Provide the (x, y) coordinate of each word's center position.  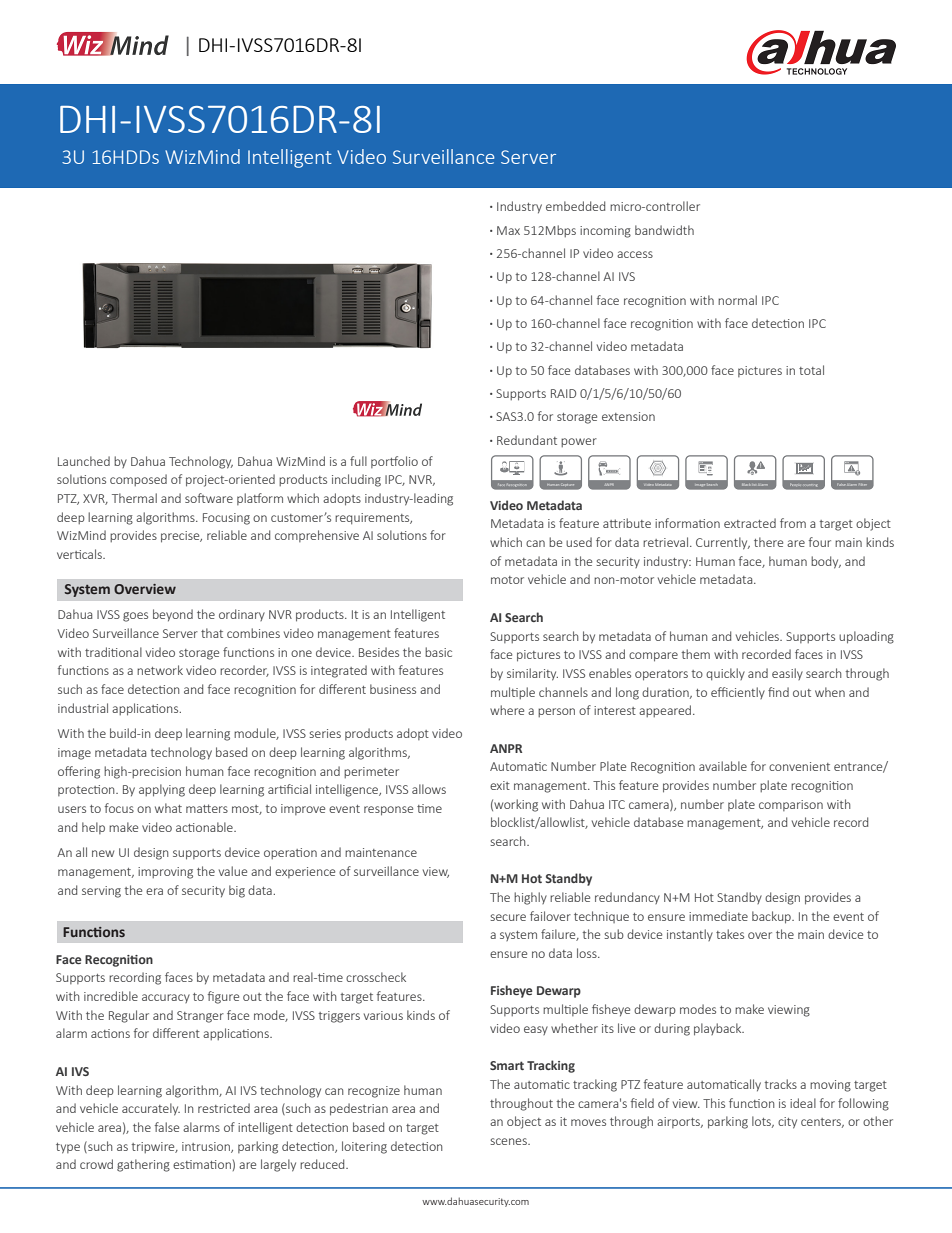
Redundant (527, 440)
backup (772, 917)
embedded (575, 206)
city (787, 1123)
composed (138, 480)
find (778, 692)
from (793, 523)
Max (508, 230)
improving (165, 873)
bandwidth (664, 230)
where (507, 710)
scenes (510, 1141)
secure (508, 917)
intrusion (207, 1147)
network (160, 670)
